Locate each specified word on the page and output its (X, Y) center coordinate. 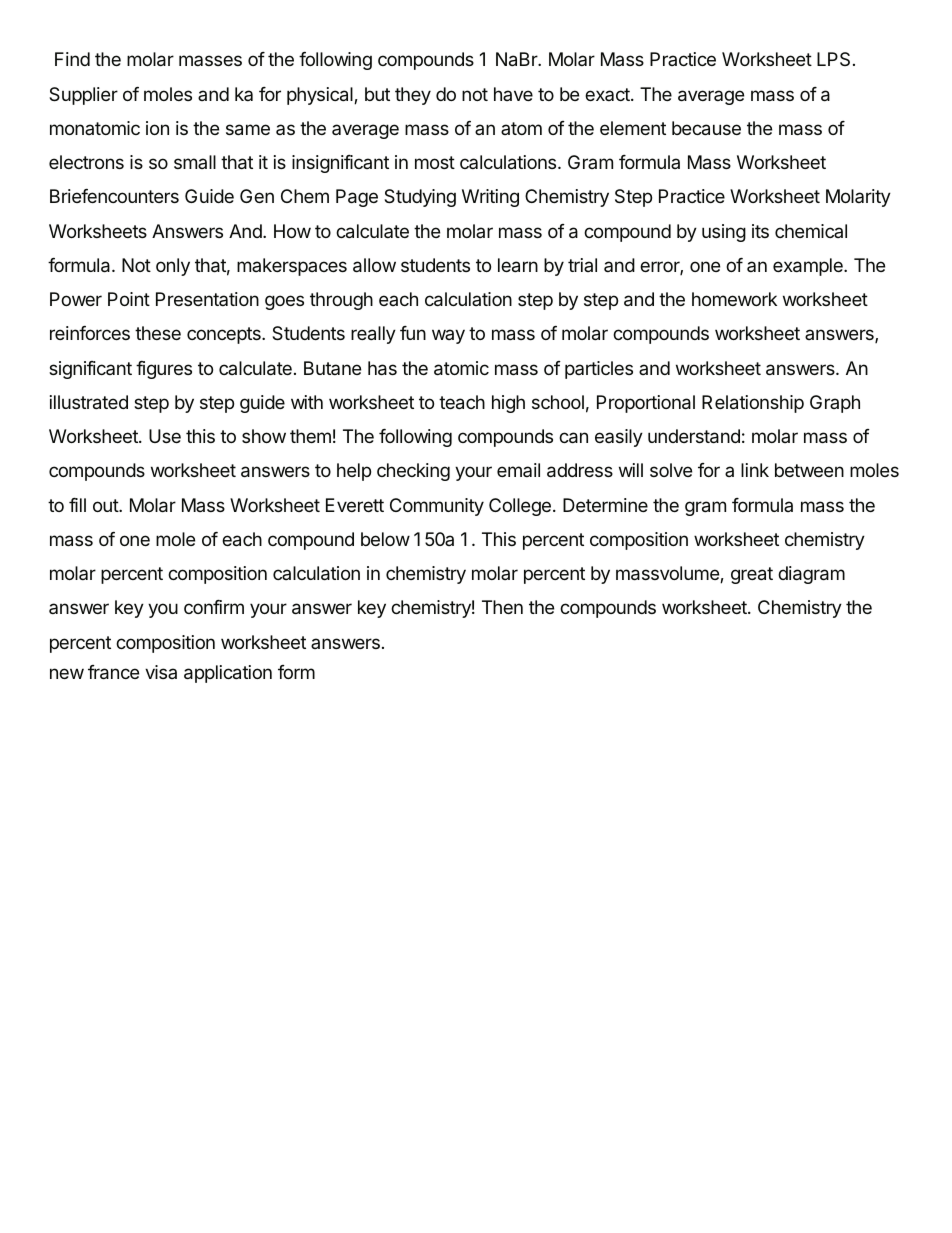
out (106, 505)
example (809, 267)
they (413, 96)
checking (413, 472)
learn (518, 265)
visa (161, 672)
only (173, 267)
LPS (833, 59)
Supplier (83, 96)
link (755, 470)
